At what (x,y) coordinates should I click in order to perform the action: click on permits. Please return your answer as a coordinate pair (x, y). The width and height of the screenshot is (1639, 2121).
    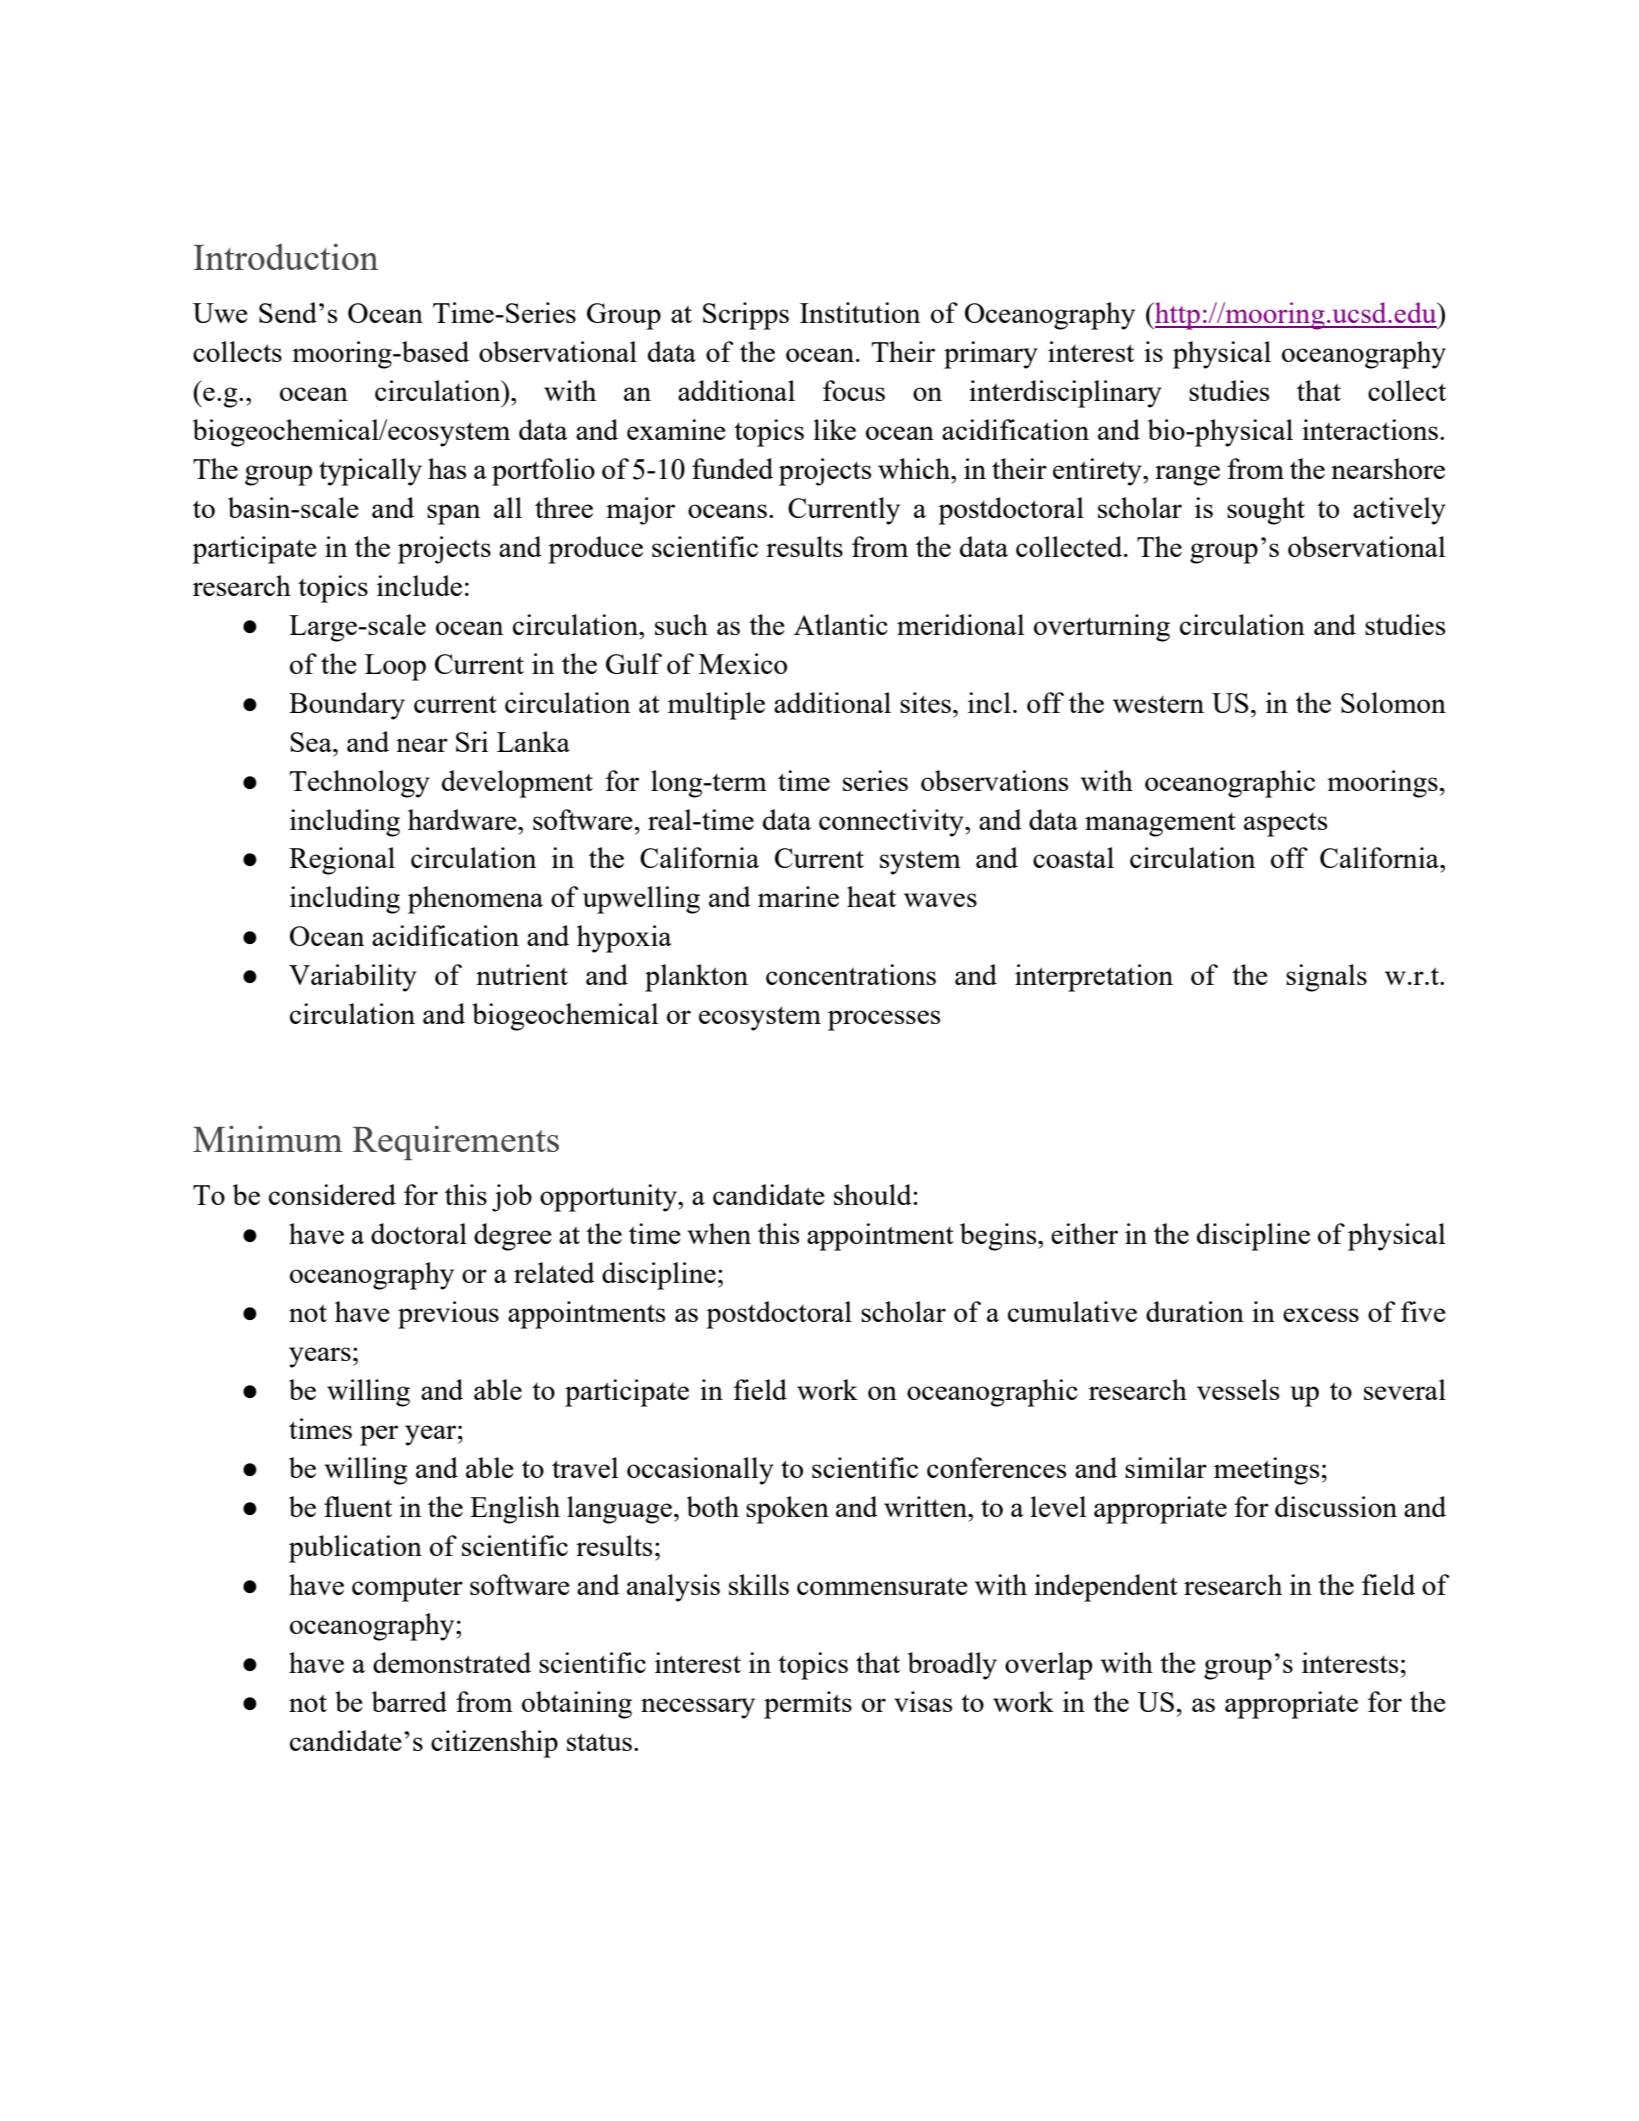
    Looking at the image, I should click on (808, 1705).
